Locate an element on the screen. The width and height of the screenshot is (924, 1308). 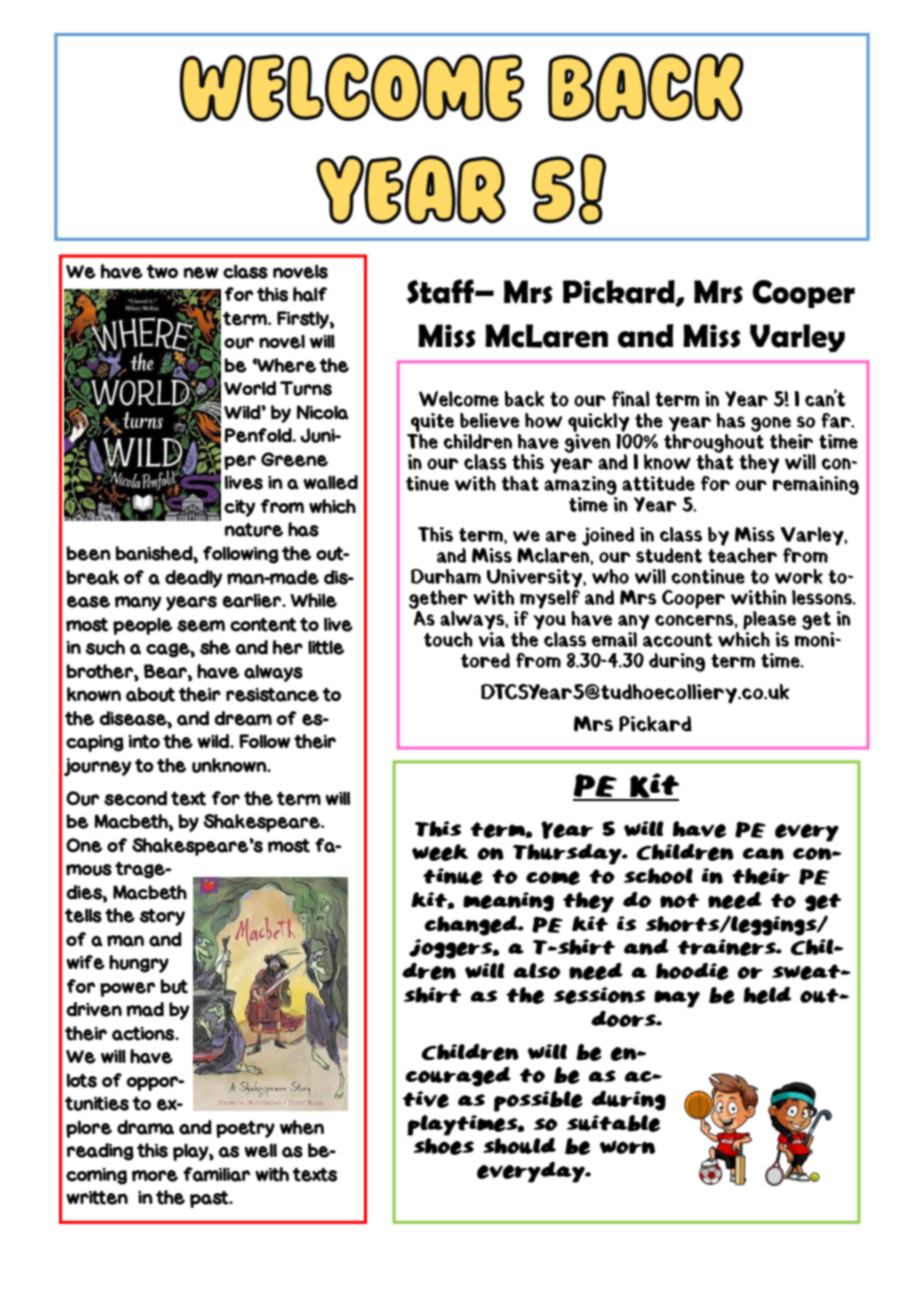
can is located at coordinates (763, 854).
